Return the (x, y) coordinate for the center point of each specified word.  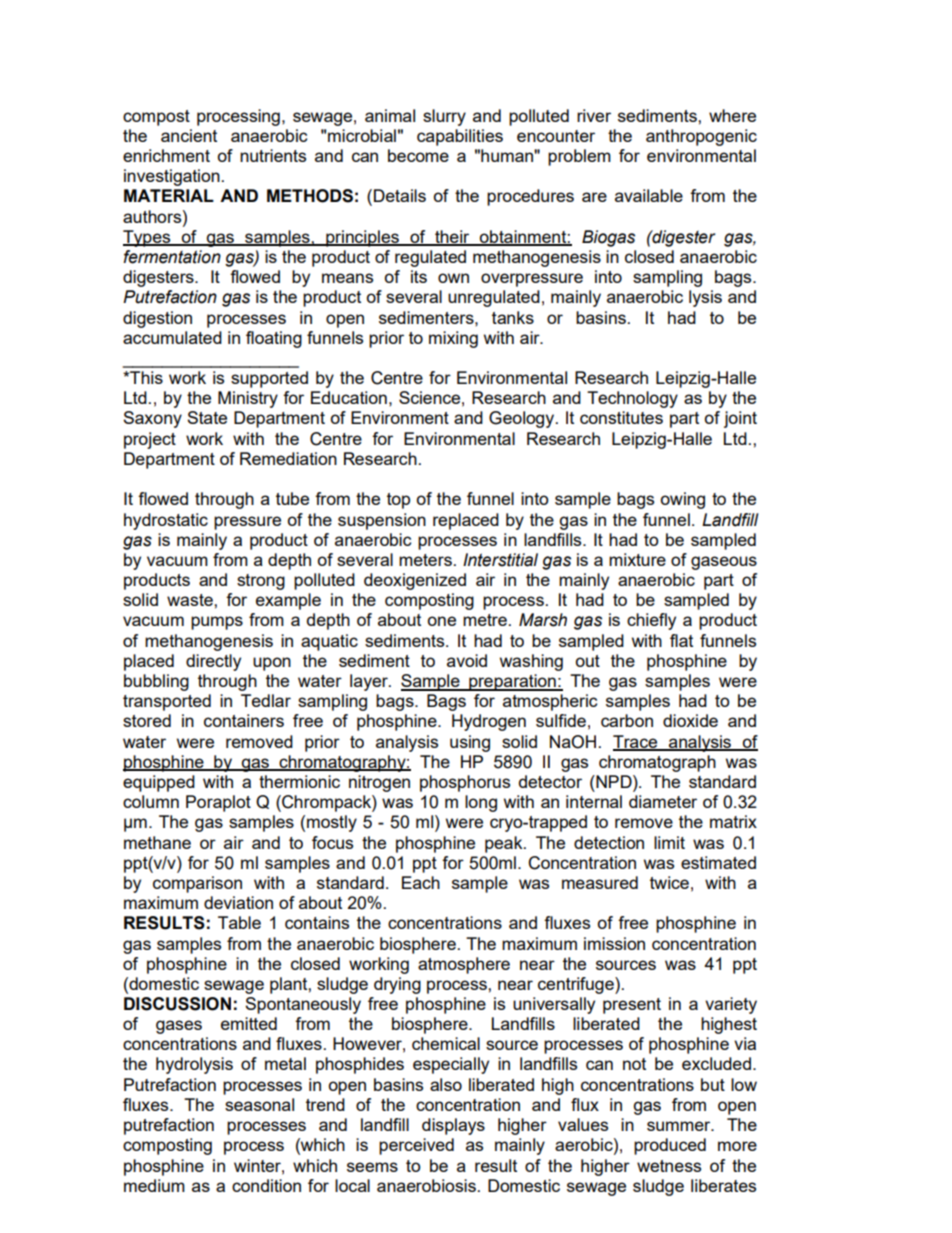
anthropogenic (701, 137)
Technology (632, 399)
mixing (453, 339)
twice (669, 882)
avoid (467, 660)
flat (681, 640)
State (207, 417)
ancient (189, 135)
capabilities (460, 137)
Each (421, 882)
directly (213, 662)
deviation (238, 902)
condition (266, 1185)
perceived (416, 1146)
